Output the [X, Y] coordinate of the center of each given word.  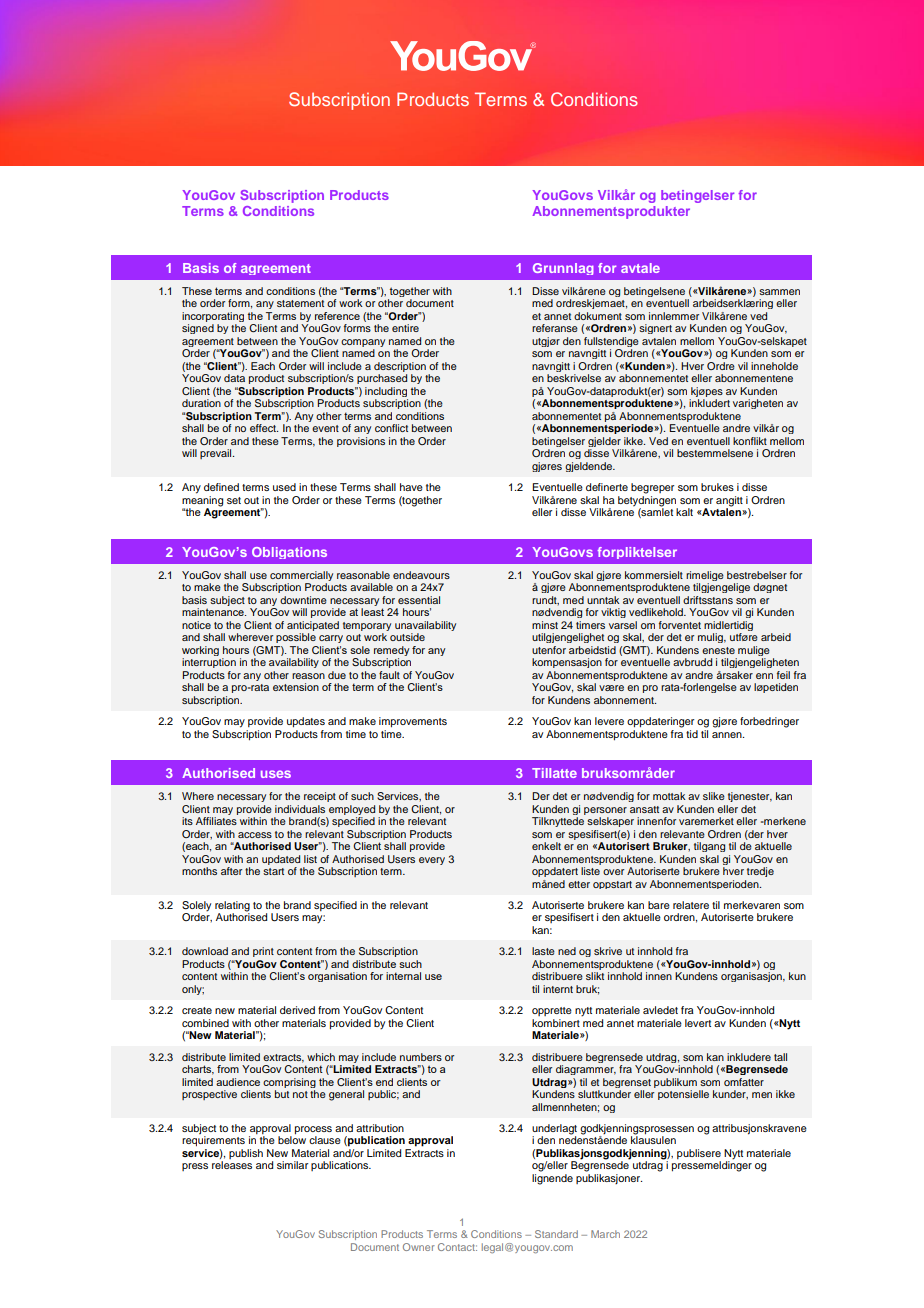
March [605, 1234]
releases [232, 1165]
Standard [556, 1234]
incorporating [213, 317]
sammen [779, 292]
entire [405, 328]
